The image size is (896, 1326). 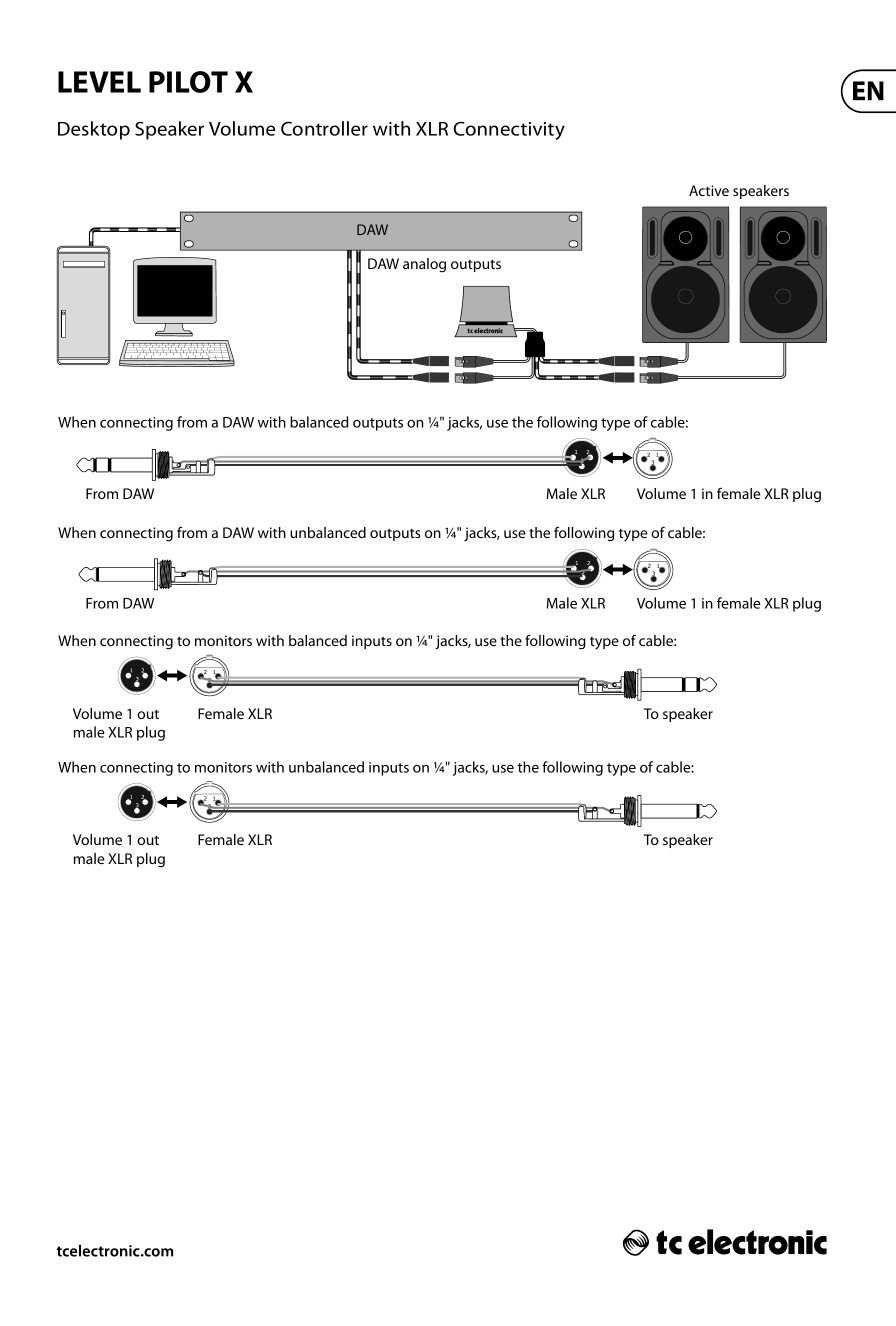 What do you see at coordinates (509, 130) in the document?
I see `Connectivity` at bounding box center [509, 130].
